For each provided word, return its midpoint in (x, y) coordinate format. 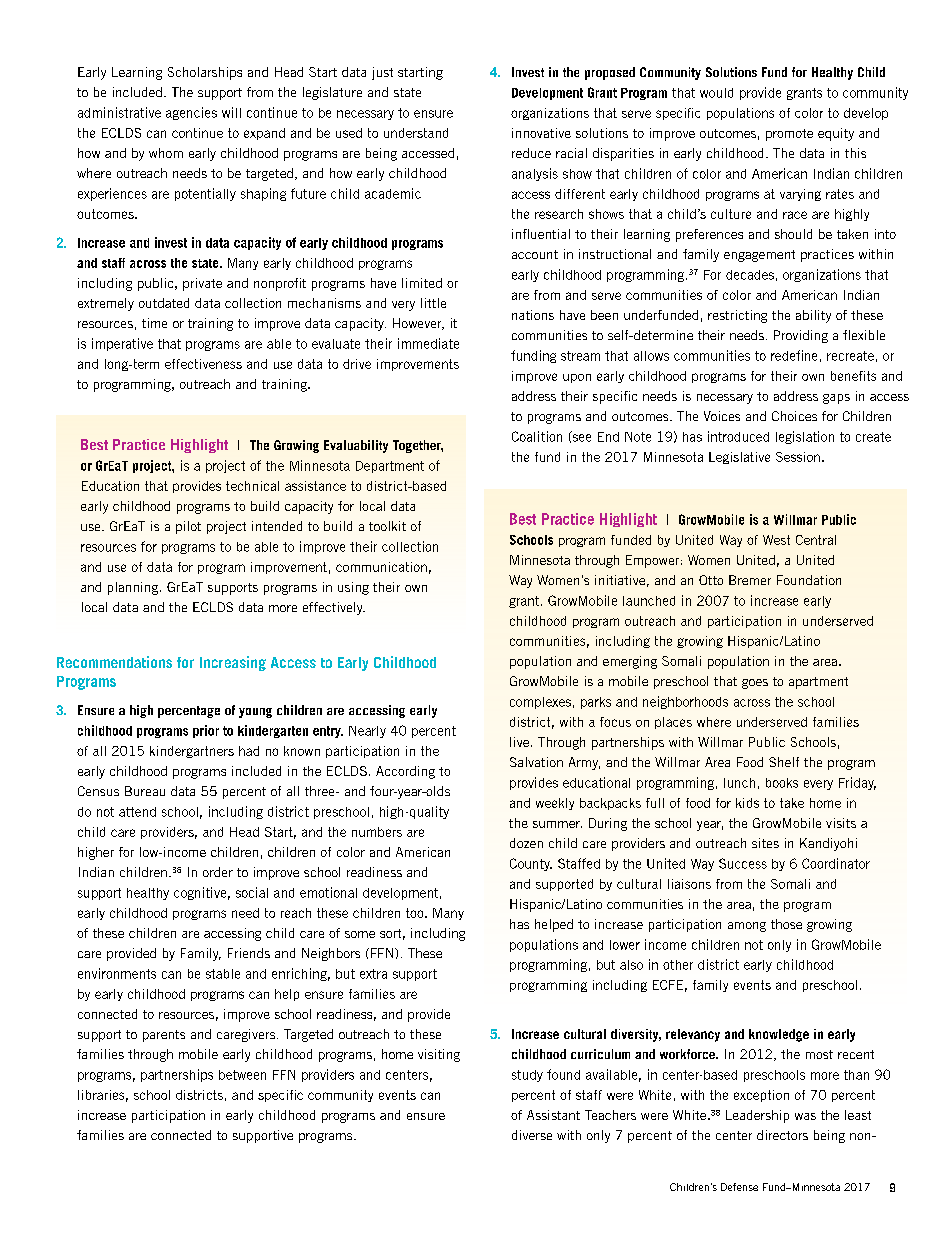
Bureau (145, 791)
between (242, 1075)
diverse (532, 1135)
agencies (191, 113)
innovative (541, 133)
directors (782, 1135)
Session (798, 457)
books (782, 783)
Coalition (537, 436)
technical (252, 486)
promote (789, 135)
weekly (555, 804)
